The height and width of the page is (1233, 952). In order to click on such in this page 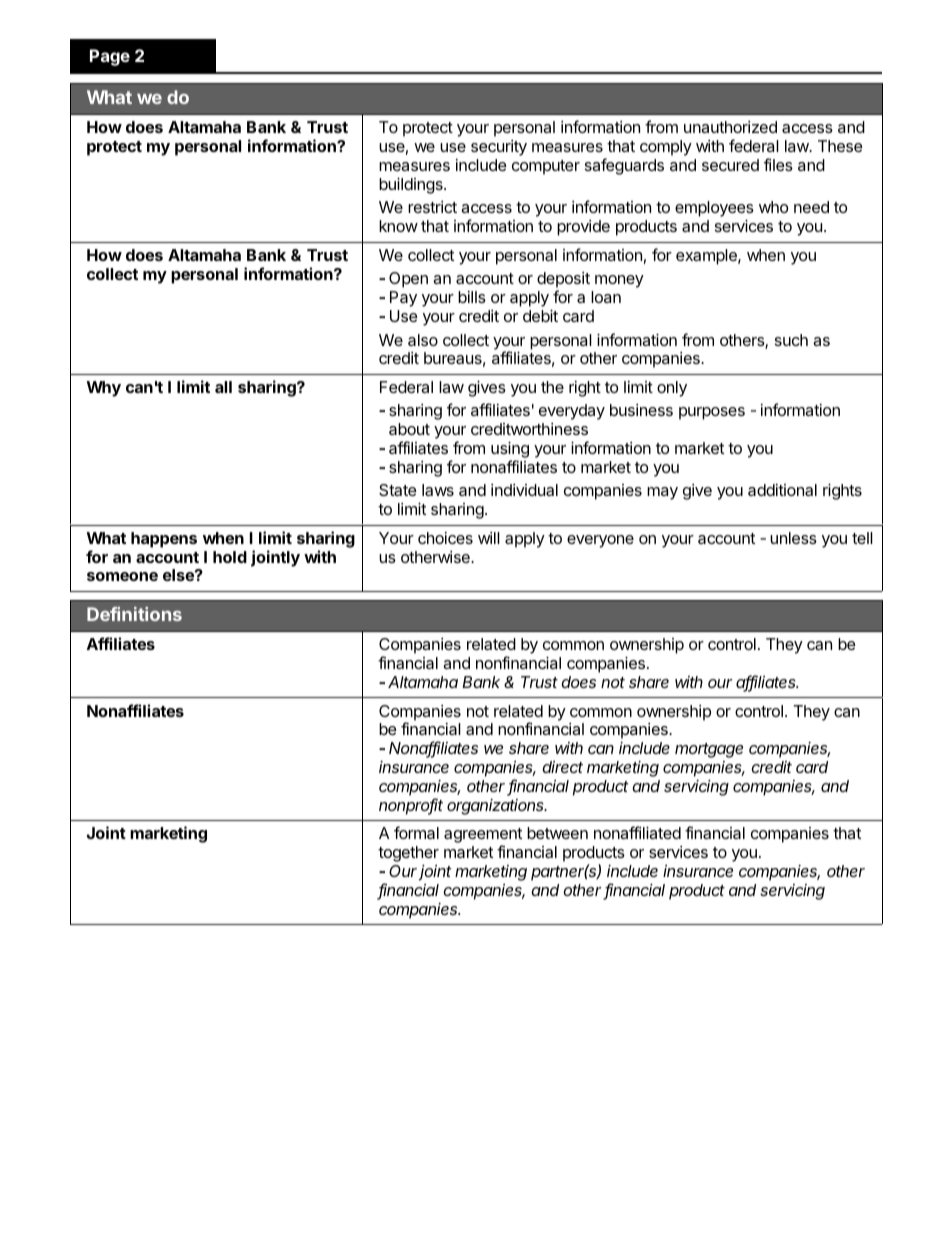, I will do `click(791, 340)`.
